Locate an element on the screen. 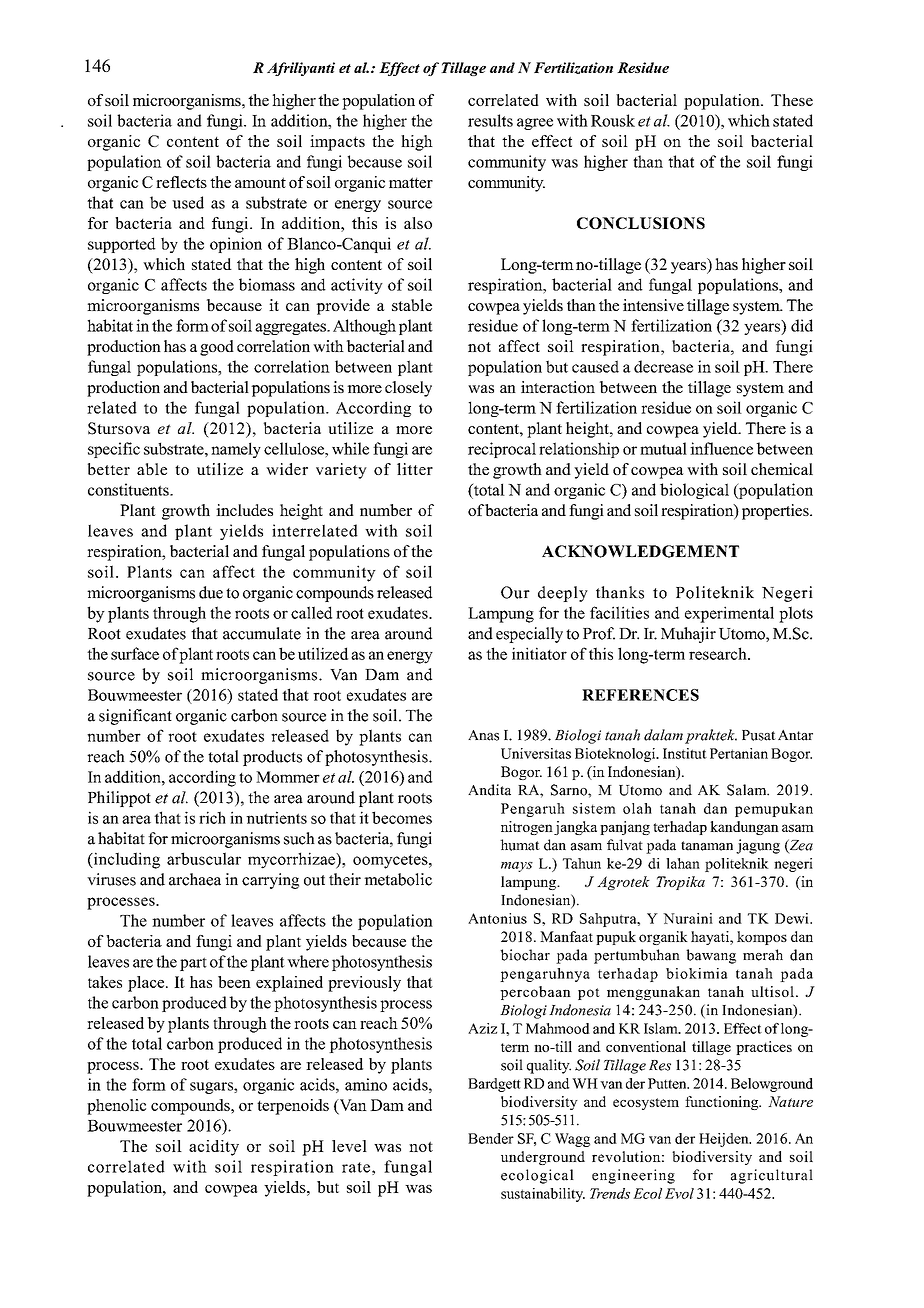 The height and width of the screenshot is (1308, 924). These is located at coordinates (792, 100).
